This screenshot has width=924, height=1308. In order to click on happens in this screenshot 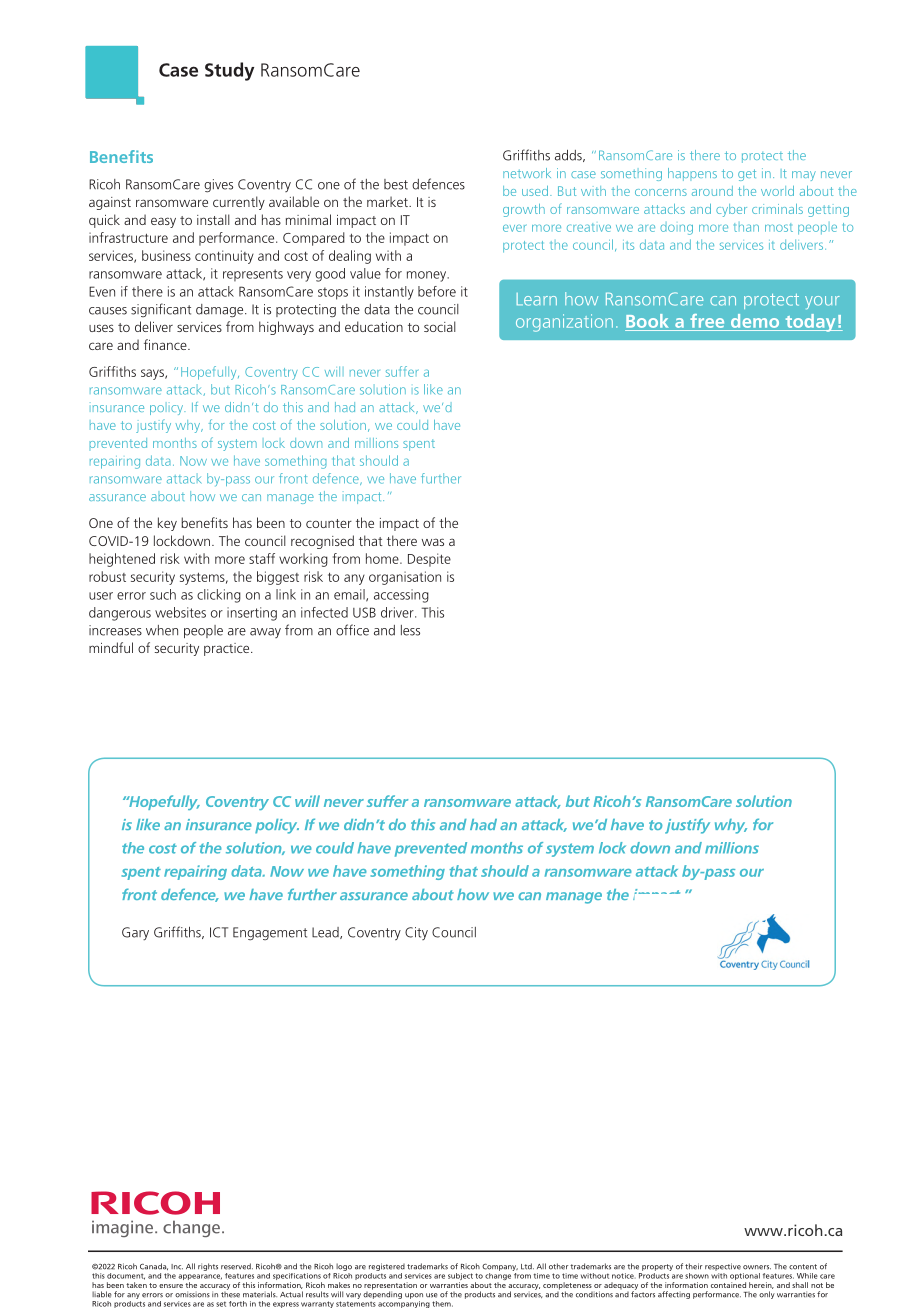, I will do `click(692, 174)`.
